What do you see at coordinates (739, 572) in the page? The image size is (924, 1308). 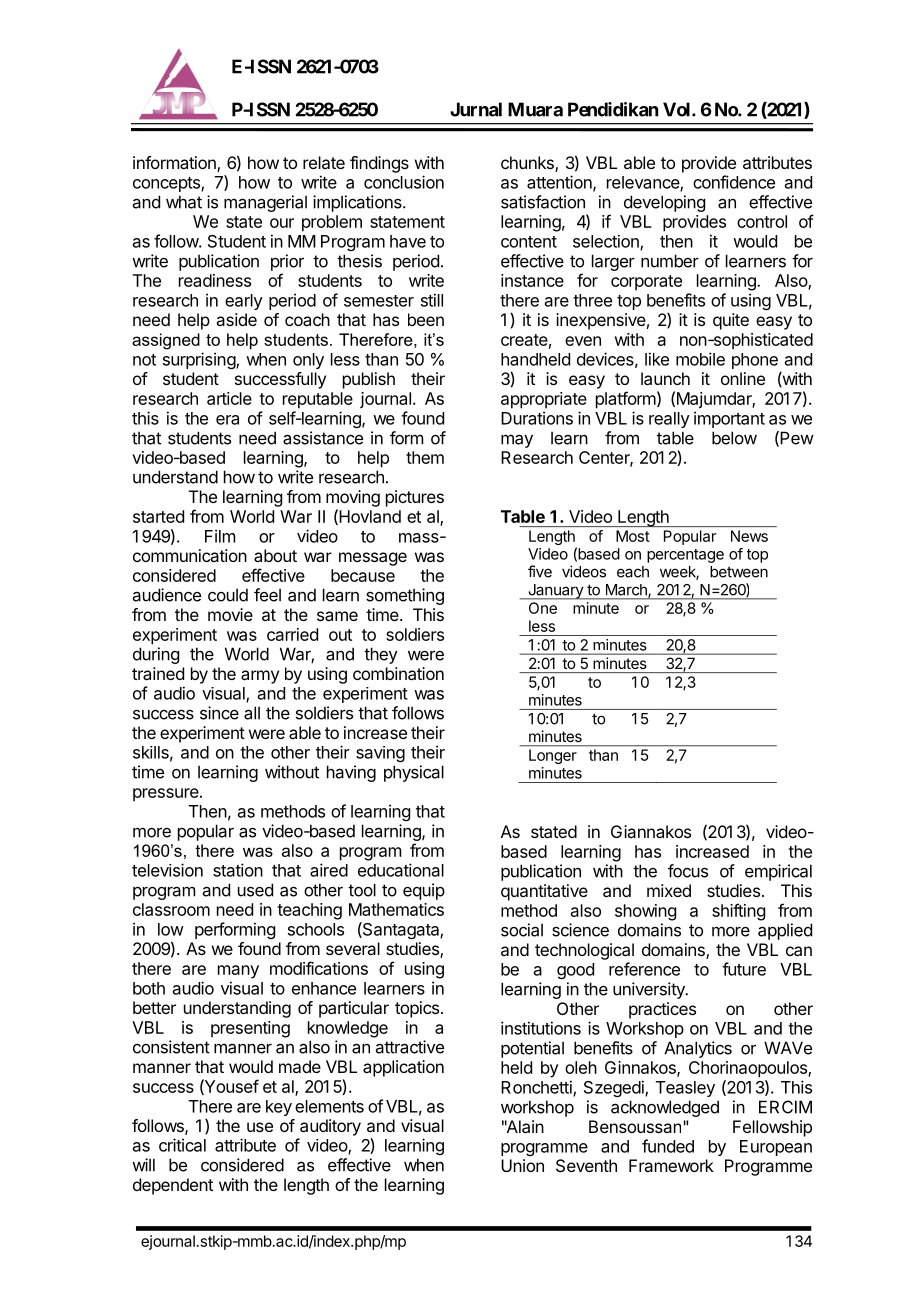 I see `between` at bounding box center [739, 572].
